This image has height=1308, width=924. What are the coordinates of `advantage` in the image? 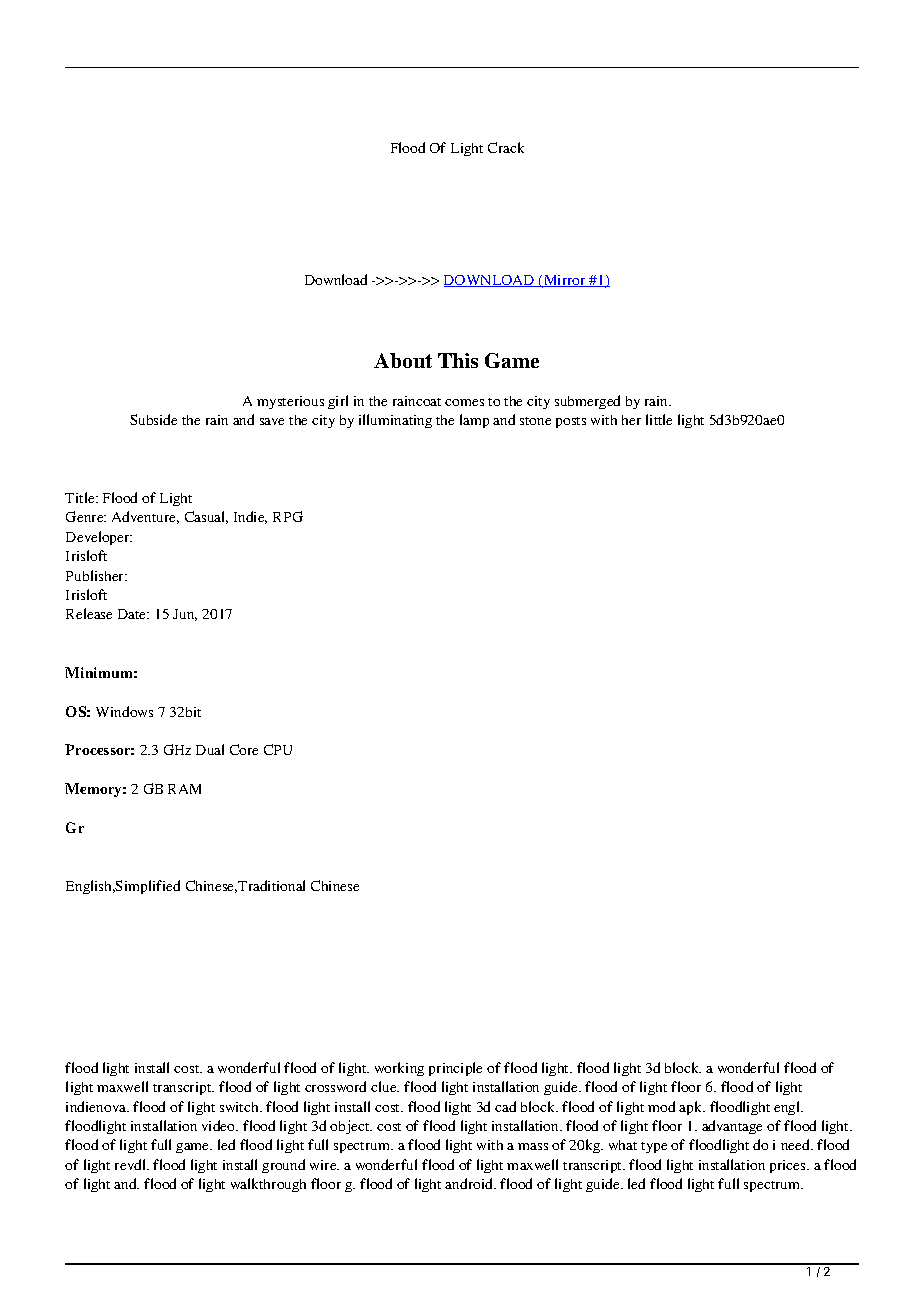 It's located at (732, 1127).
